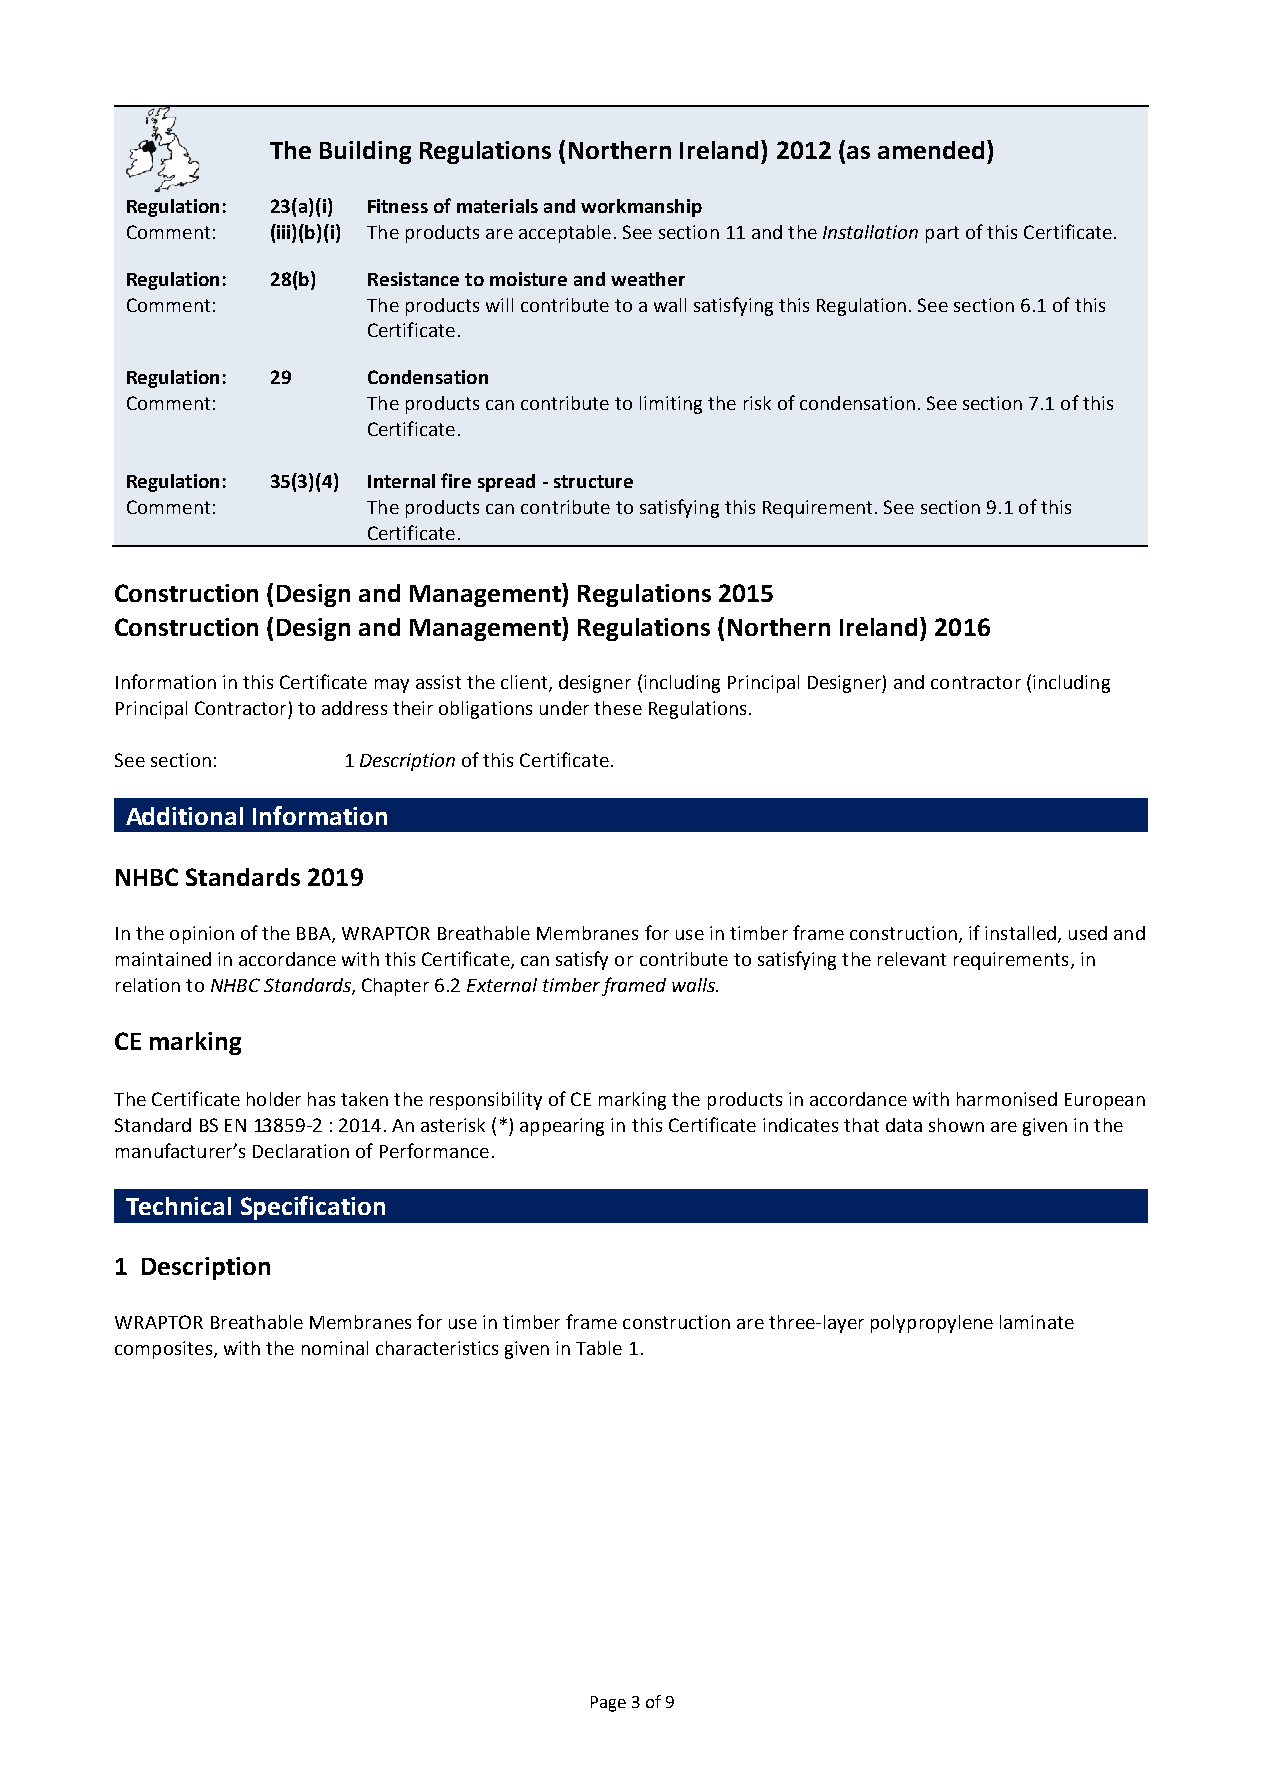 This document has height=1788, width=1264. What do you see at coordinates (641, 208) in the document?
I see `workmanship` at bounding box center [641, 208].
